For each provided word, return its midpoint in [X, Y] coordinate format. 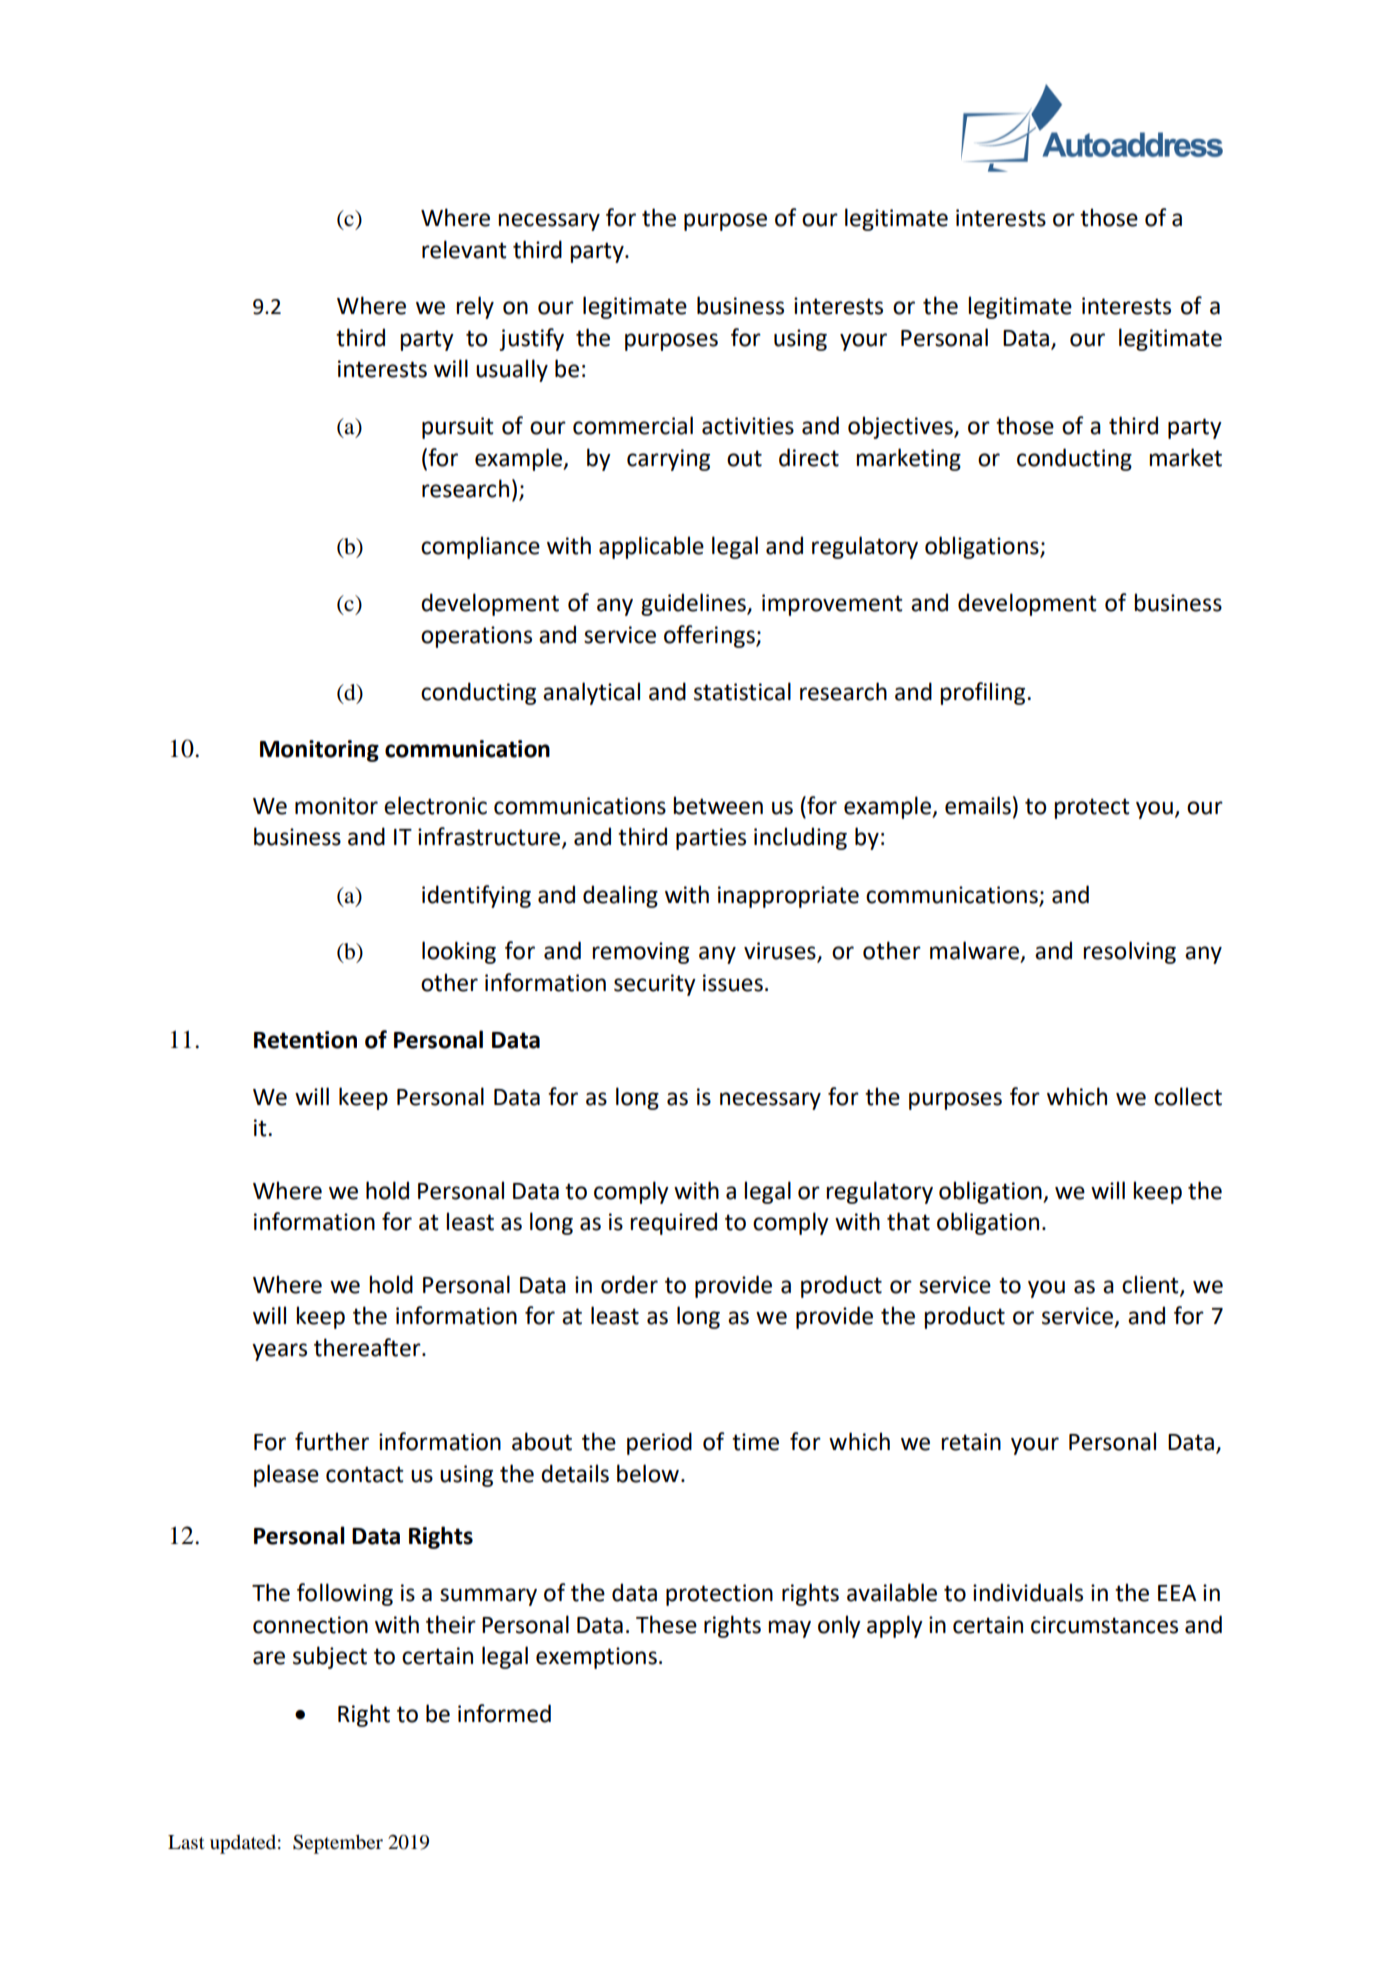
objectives [901, 427]
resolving [1129, 952]
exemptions [596, 1658]
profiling [984, 693]
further [332, 1441]
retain [971, 1442]
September [338, 1844]
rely [475, 307]
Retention [305, 1040]
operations [476, 637]
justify [531, 339]
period [659, 1443]
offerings [710, 636]
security [655, 985]
